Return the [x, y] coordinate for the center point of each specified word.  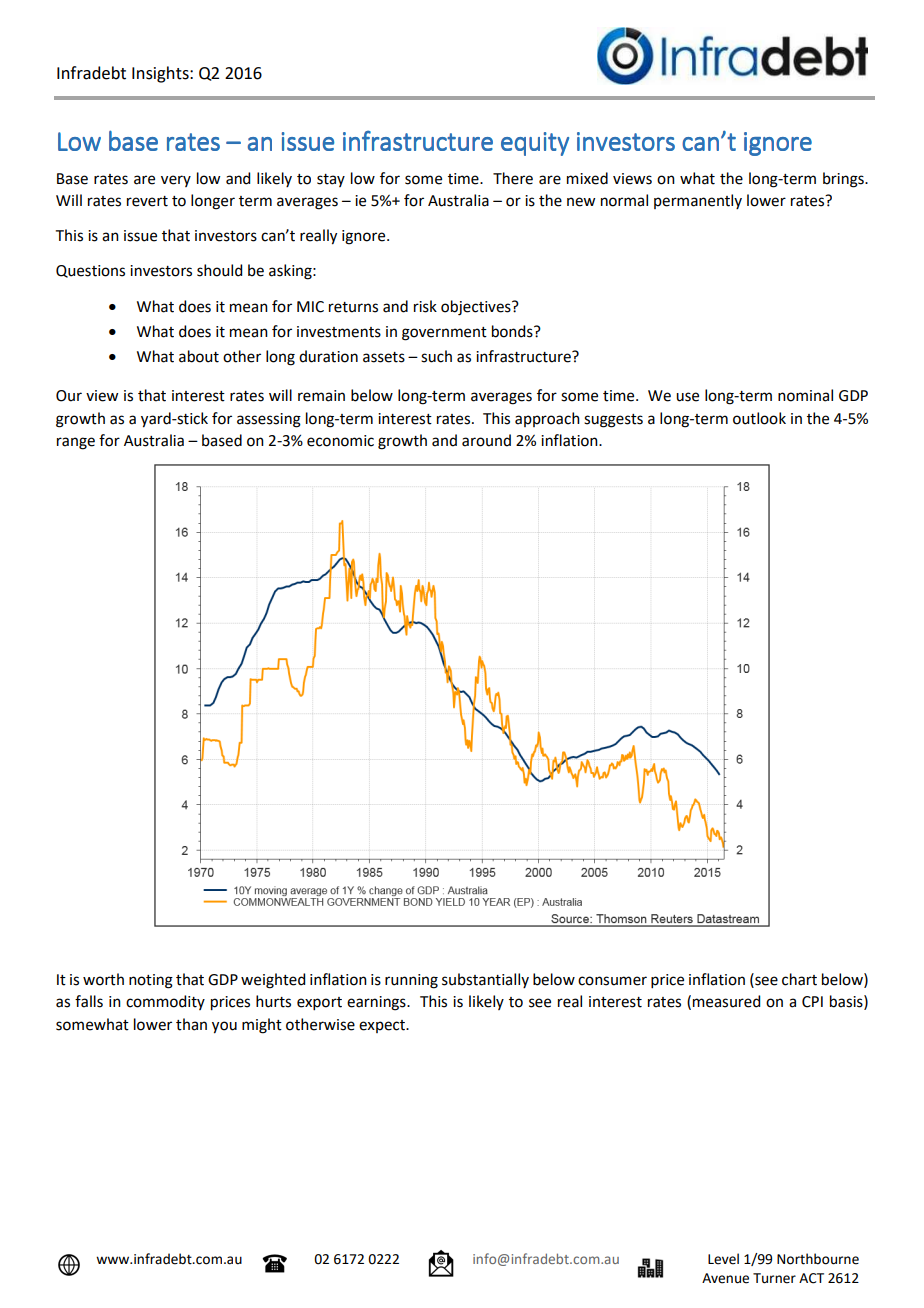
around [486, 440]
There [513, 178]
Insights [161, 74]
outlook [759, 418]
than [191, 1024]
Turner [774, 1278]
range [76, 443]
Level [723, 1259]
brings [844, 180]
